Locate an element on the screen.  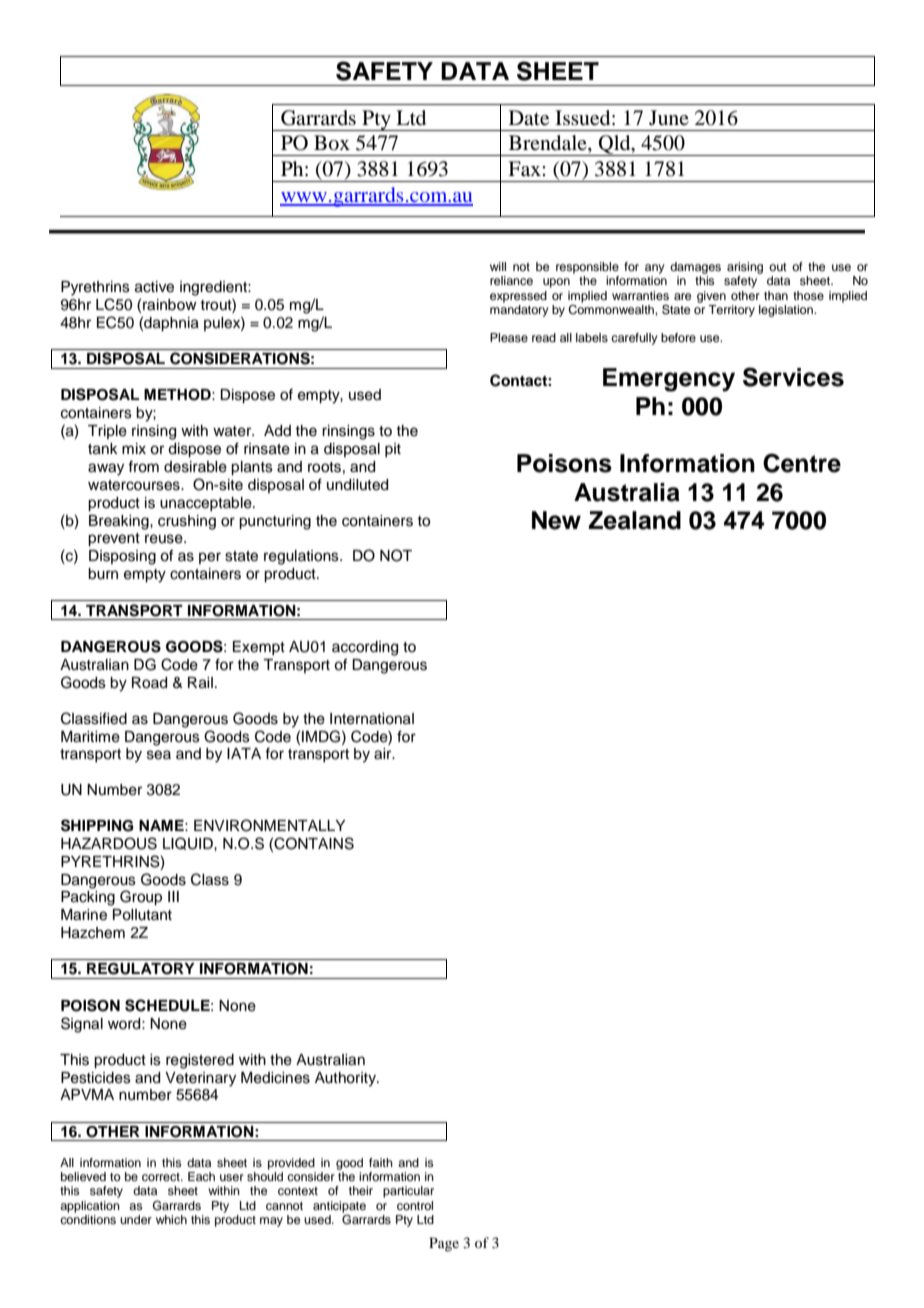
crushing is located at coordinates (187, 522).
